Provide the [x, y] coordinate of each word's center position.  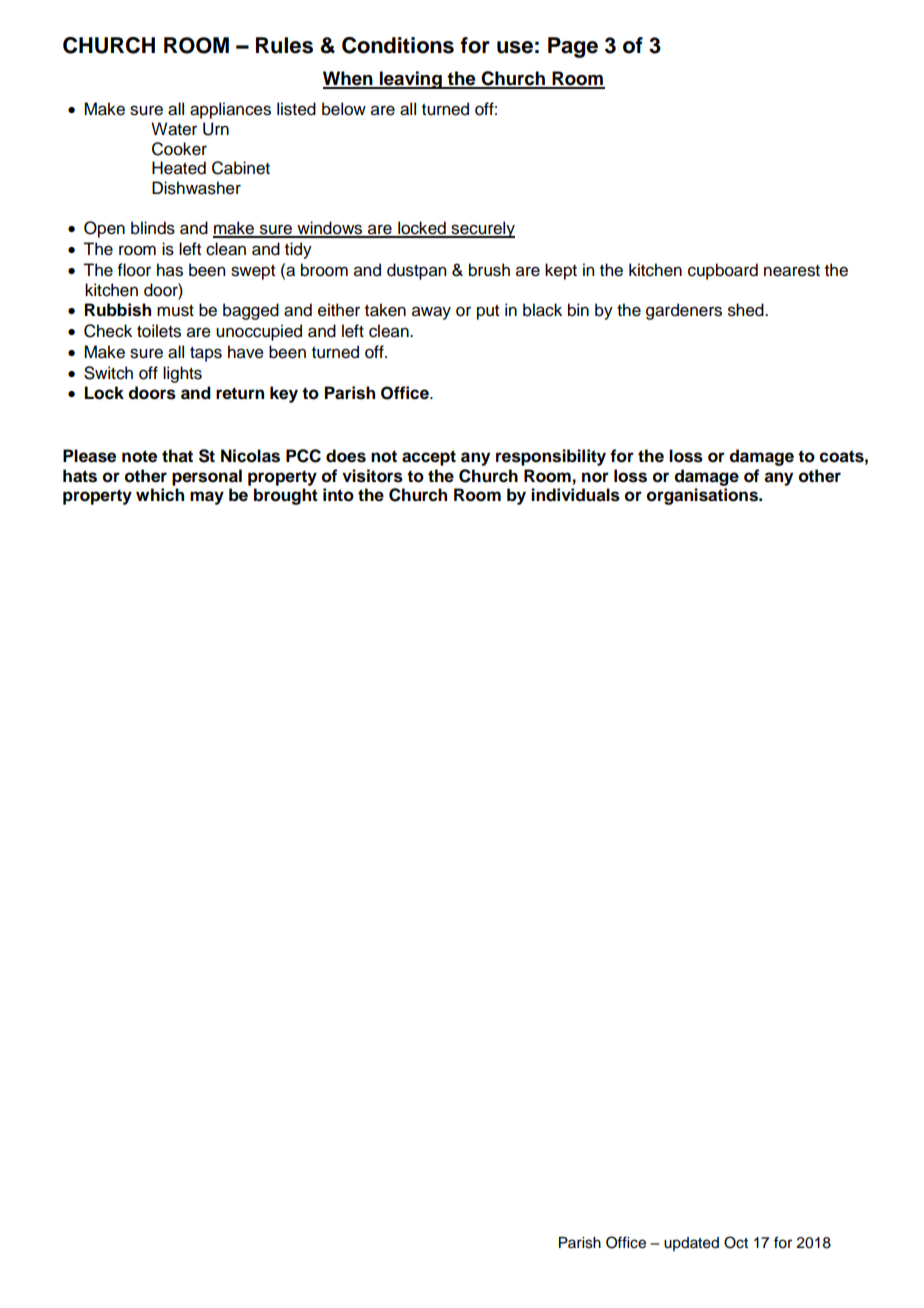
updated [691, 1244]
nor [595, 477]
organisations [703, 496]
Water [174, 129]
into [338, 495]
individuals [575, 495]
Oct [736, 1242]
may [207, 498]
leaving [411, 80]
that [177, 456]
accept [429, 458]
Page [573, 47]
